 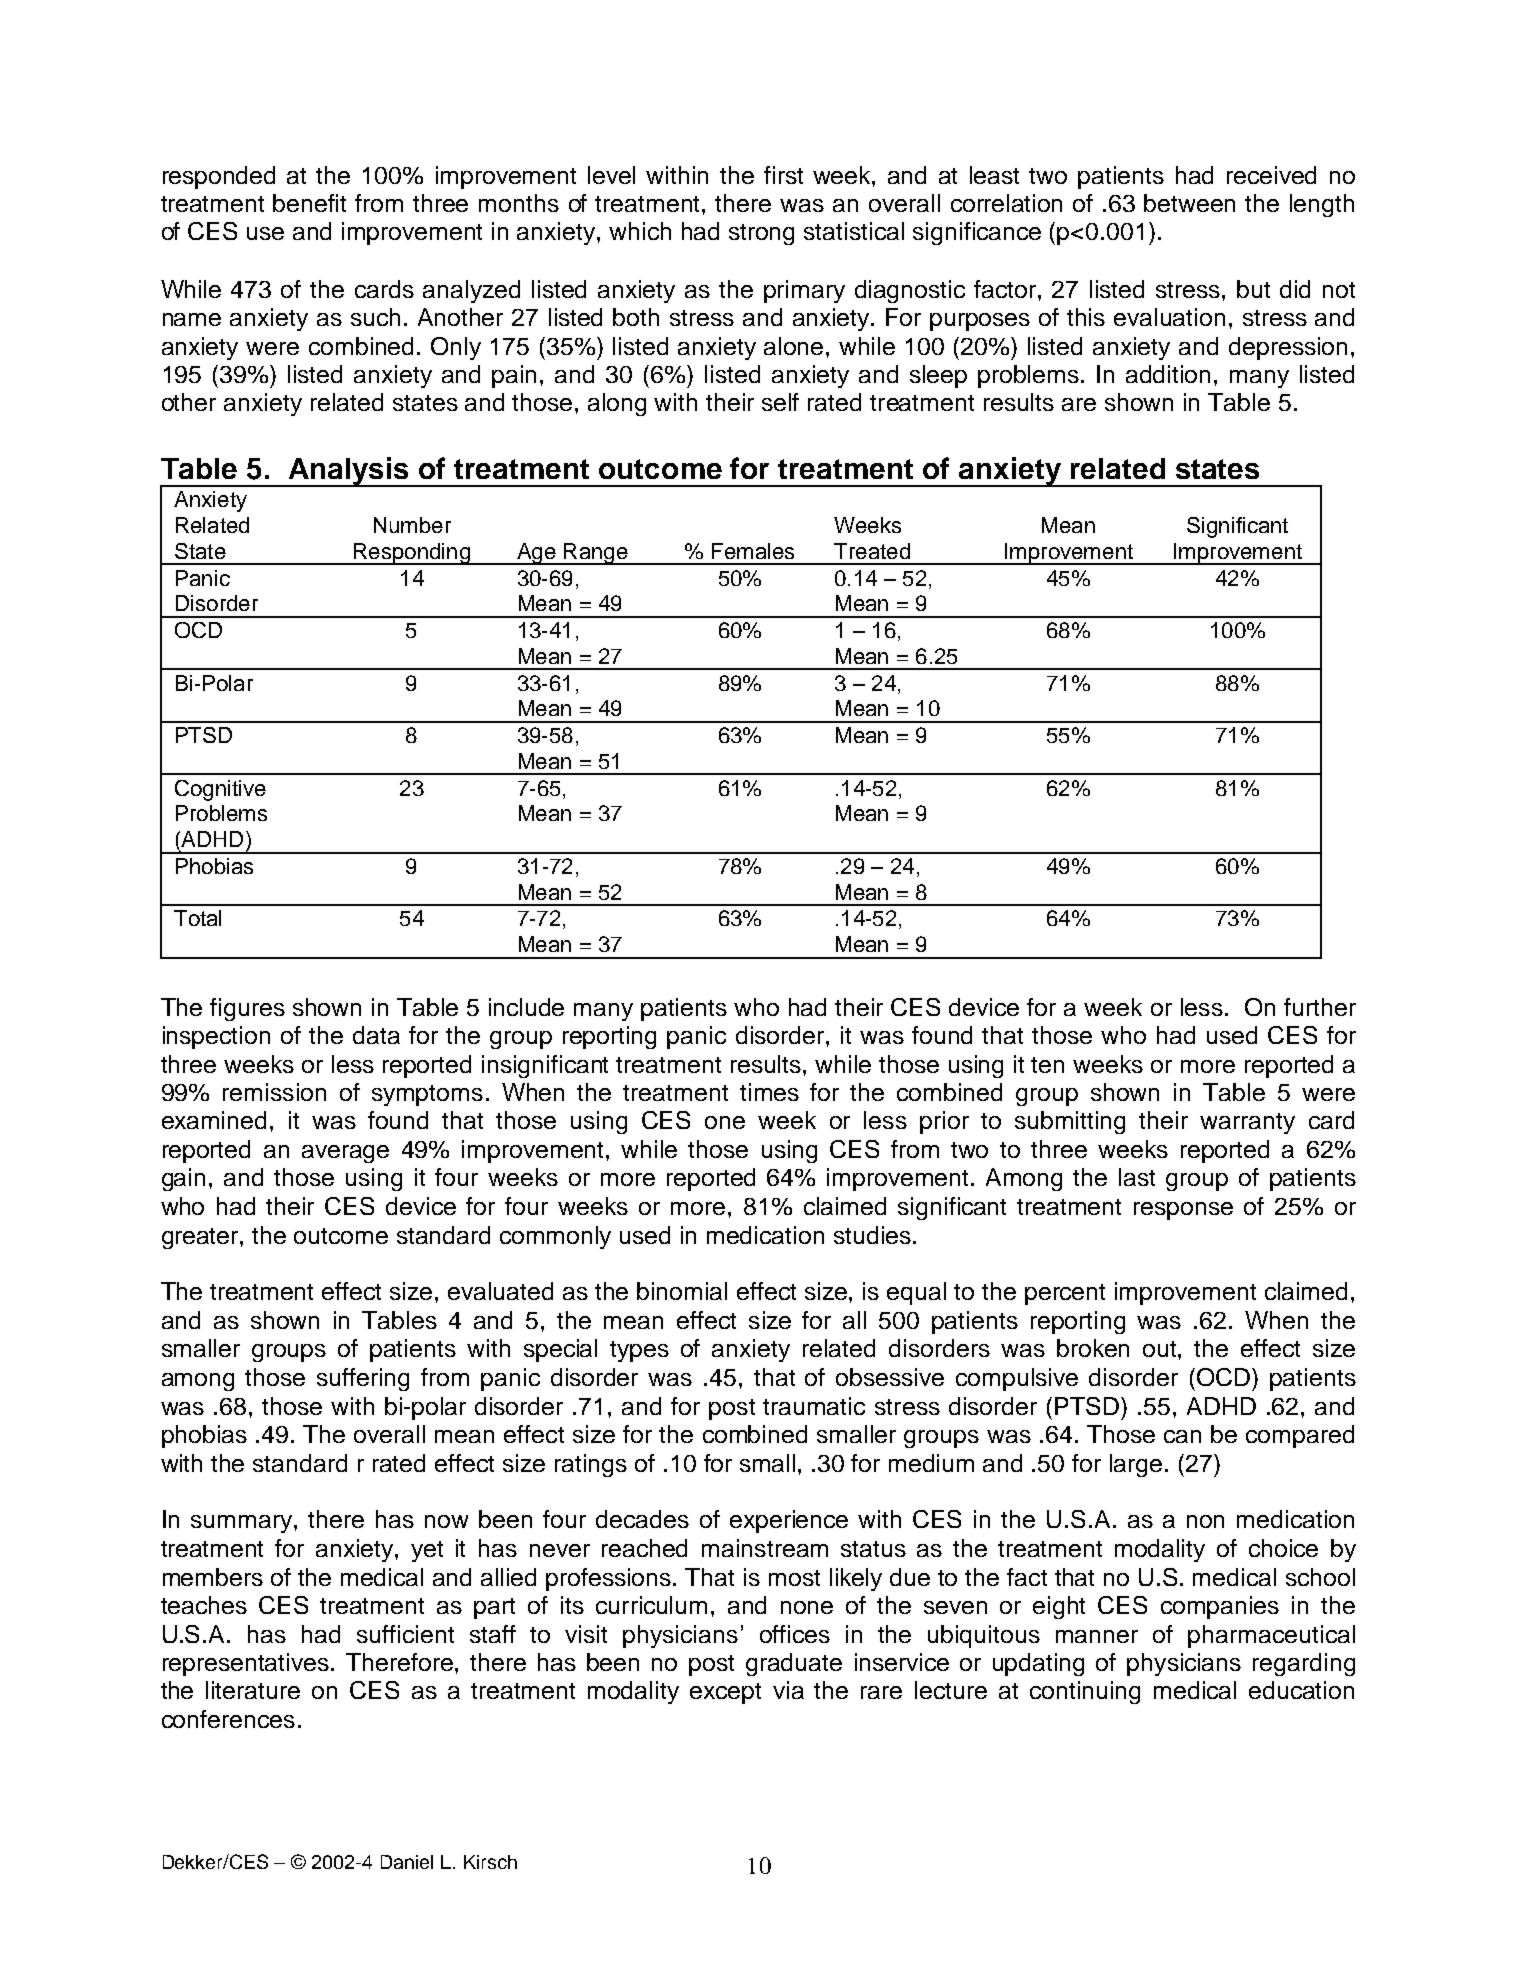 I want to click on times, so click(x=769, y=1092).
